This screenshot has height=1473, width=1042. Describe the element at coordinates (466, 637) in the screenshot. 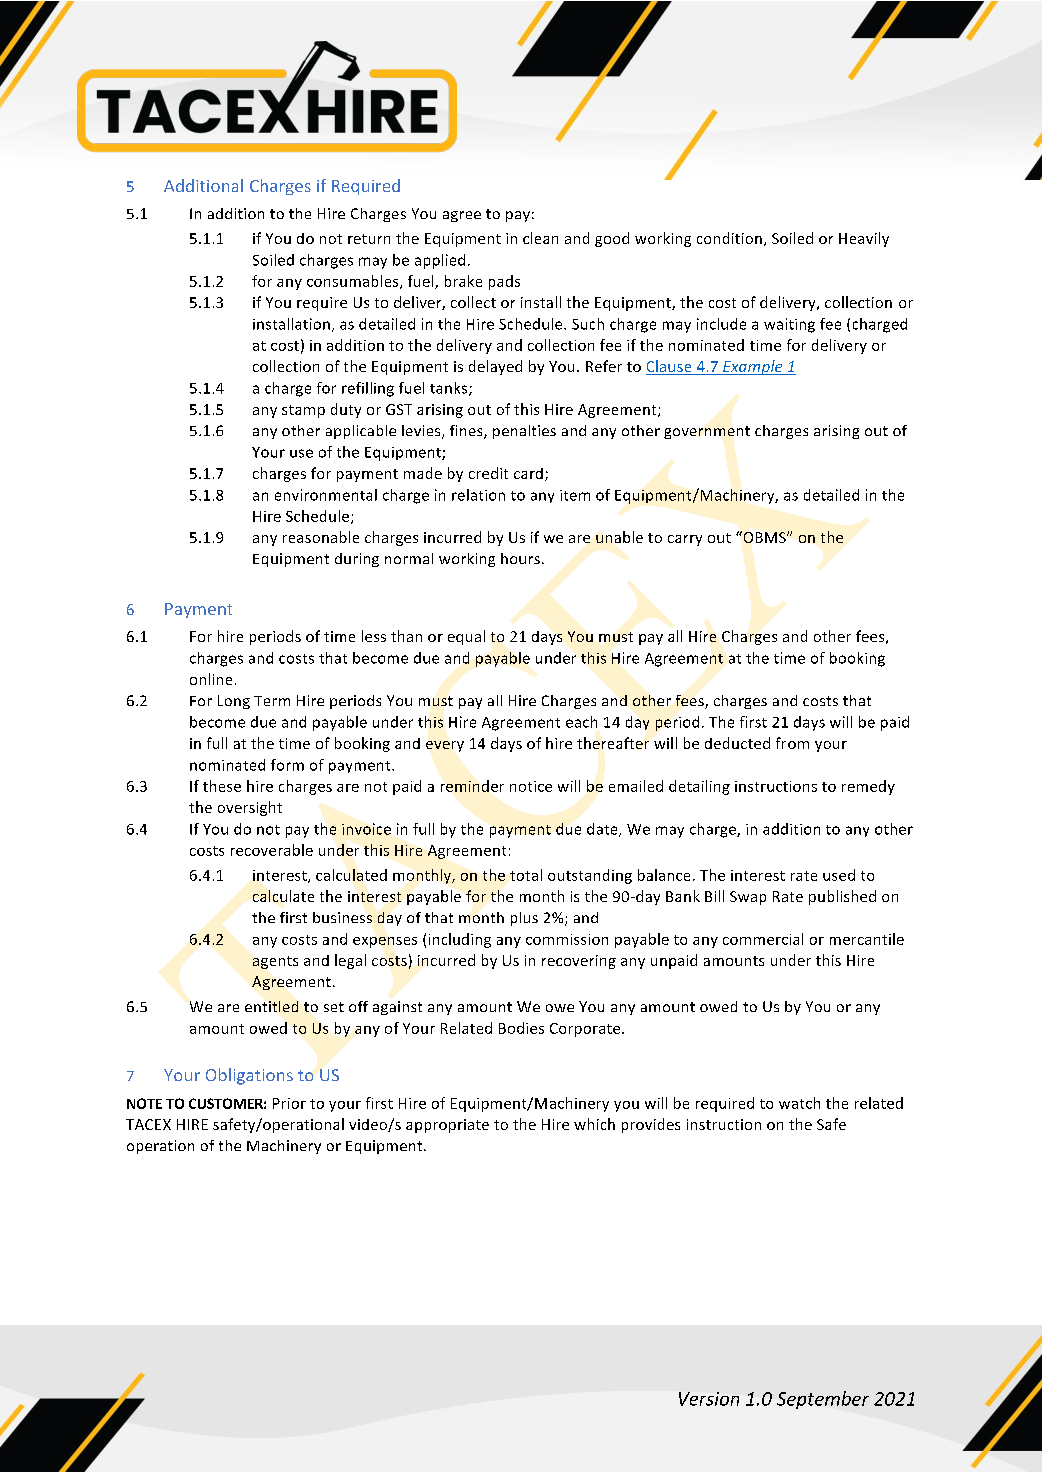

I see `equal` at that location.
